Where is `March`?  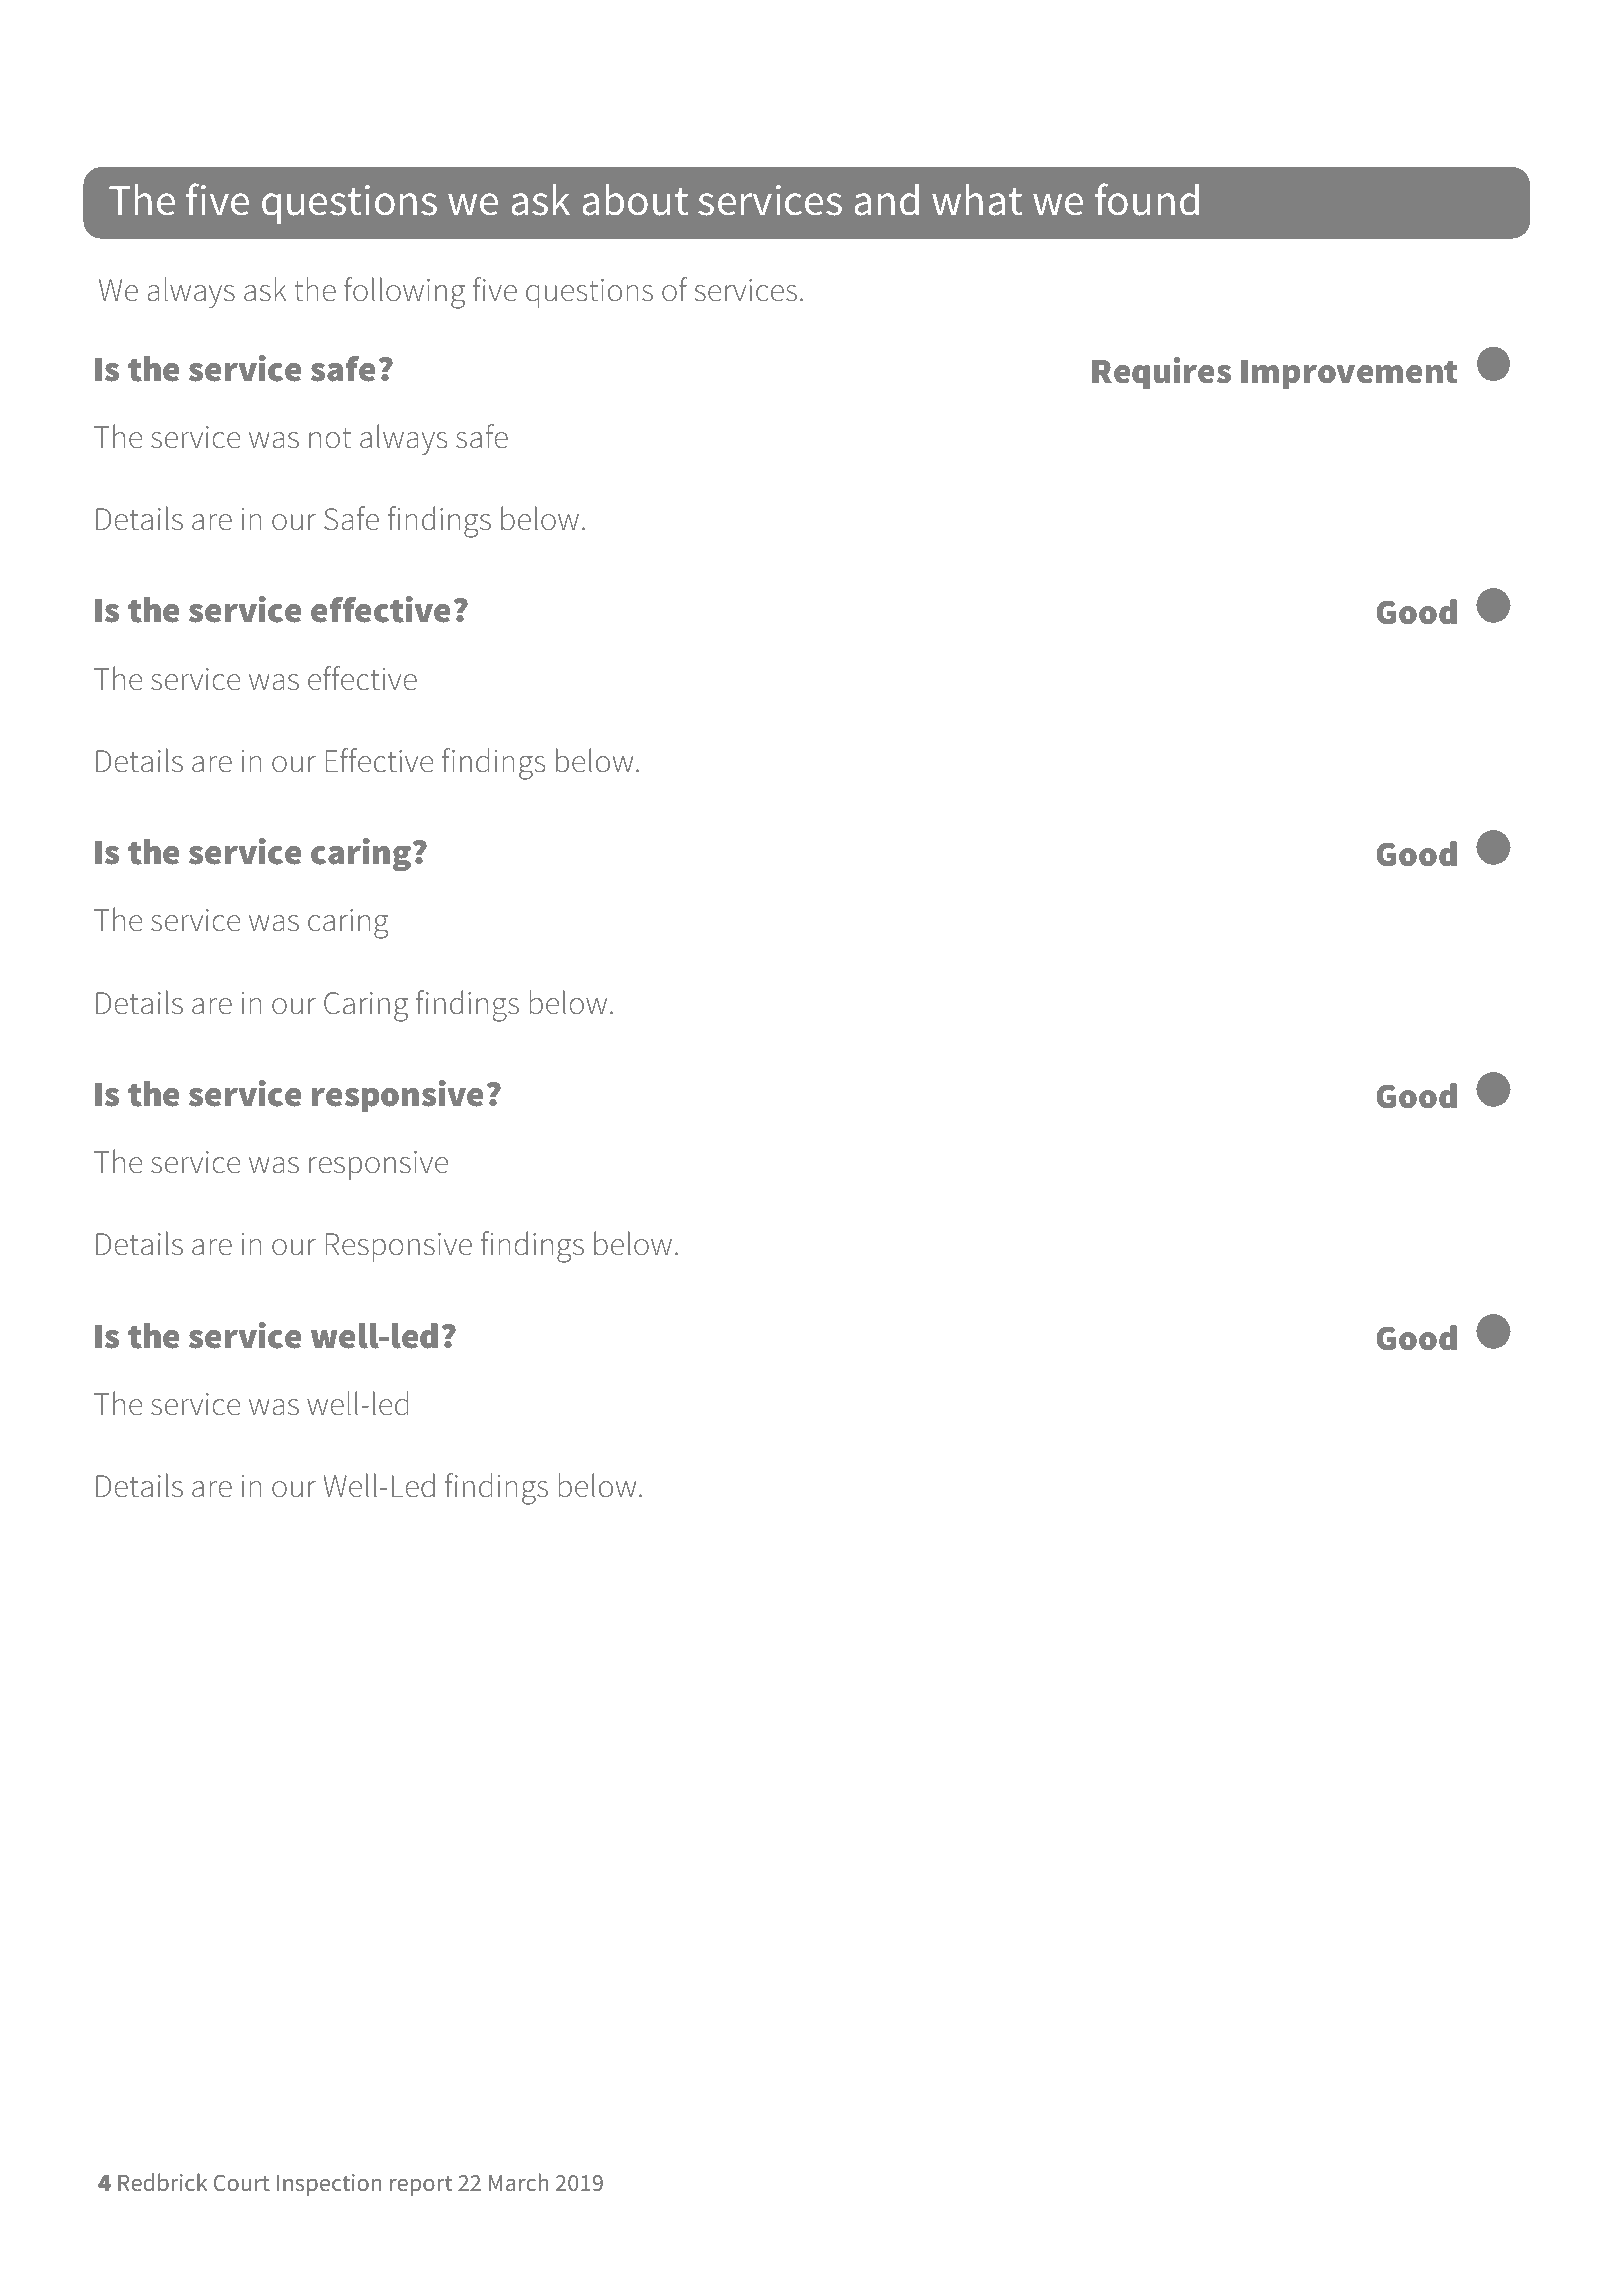
March is located at coordinates (519, 2182).
